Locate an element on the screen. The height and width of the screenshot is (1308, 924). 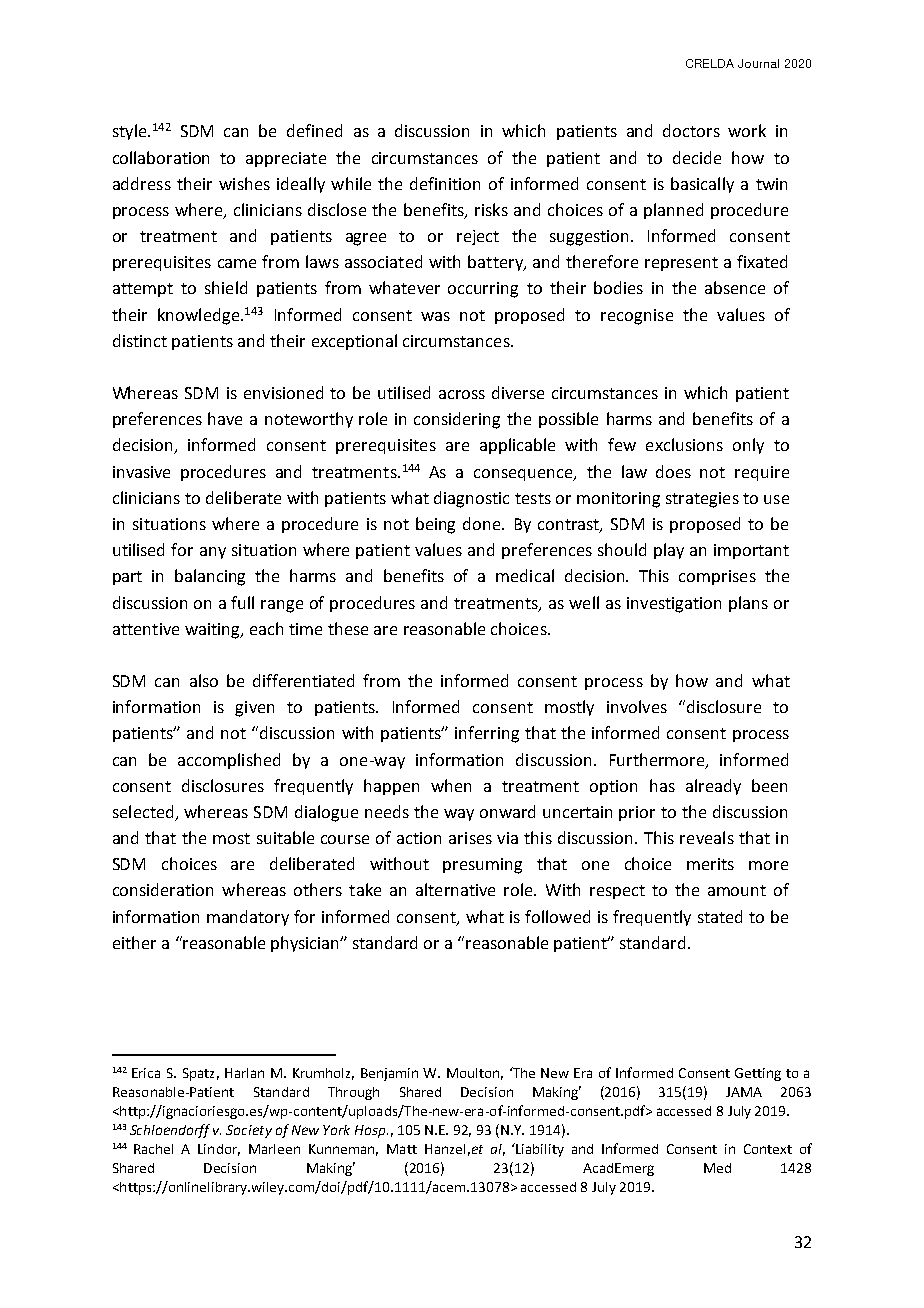
collaboration is located at coordinates (161, 157).
